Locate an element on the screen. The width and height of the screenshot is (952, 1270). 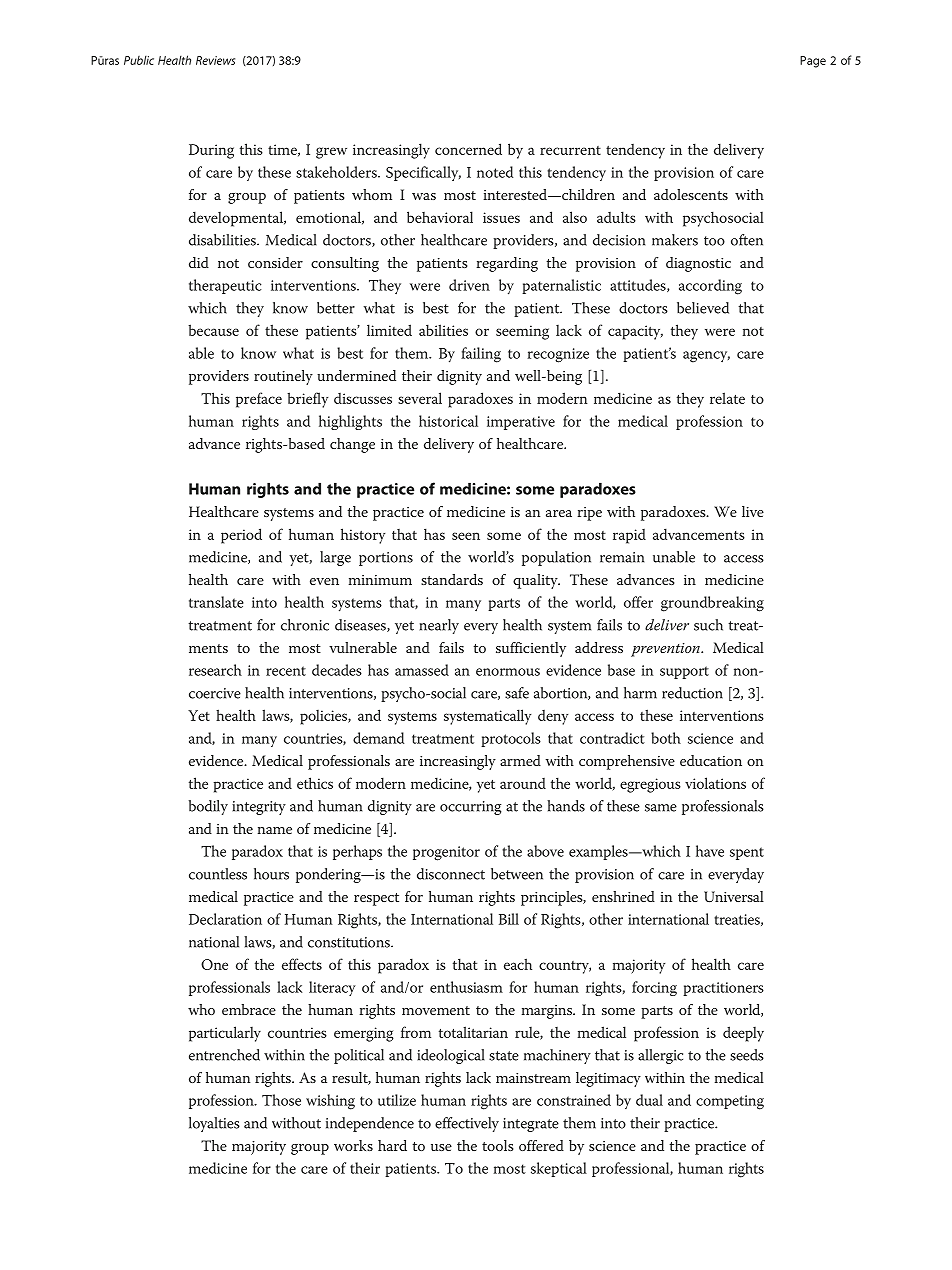
Reviews is located at coordinates (215, 60).
